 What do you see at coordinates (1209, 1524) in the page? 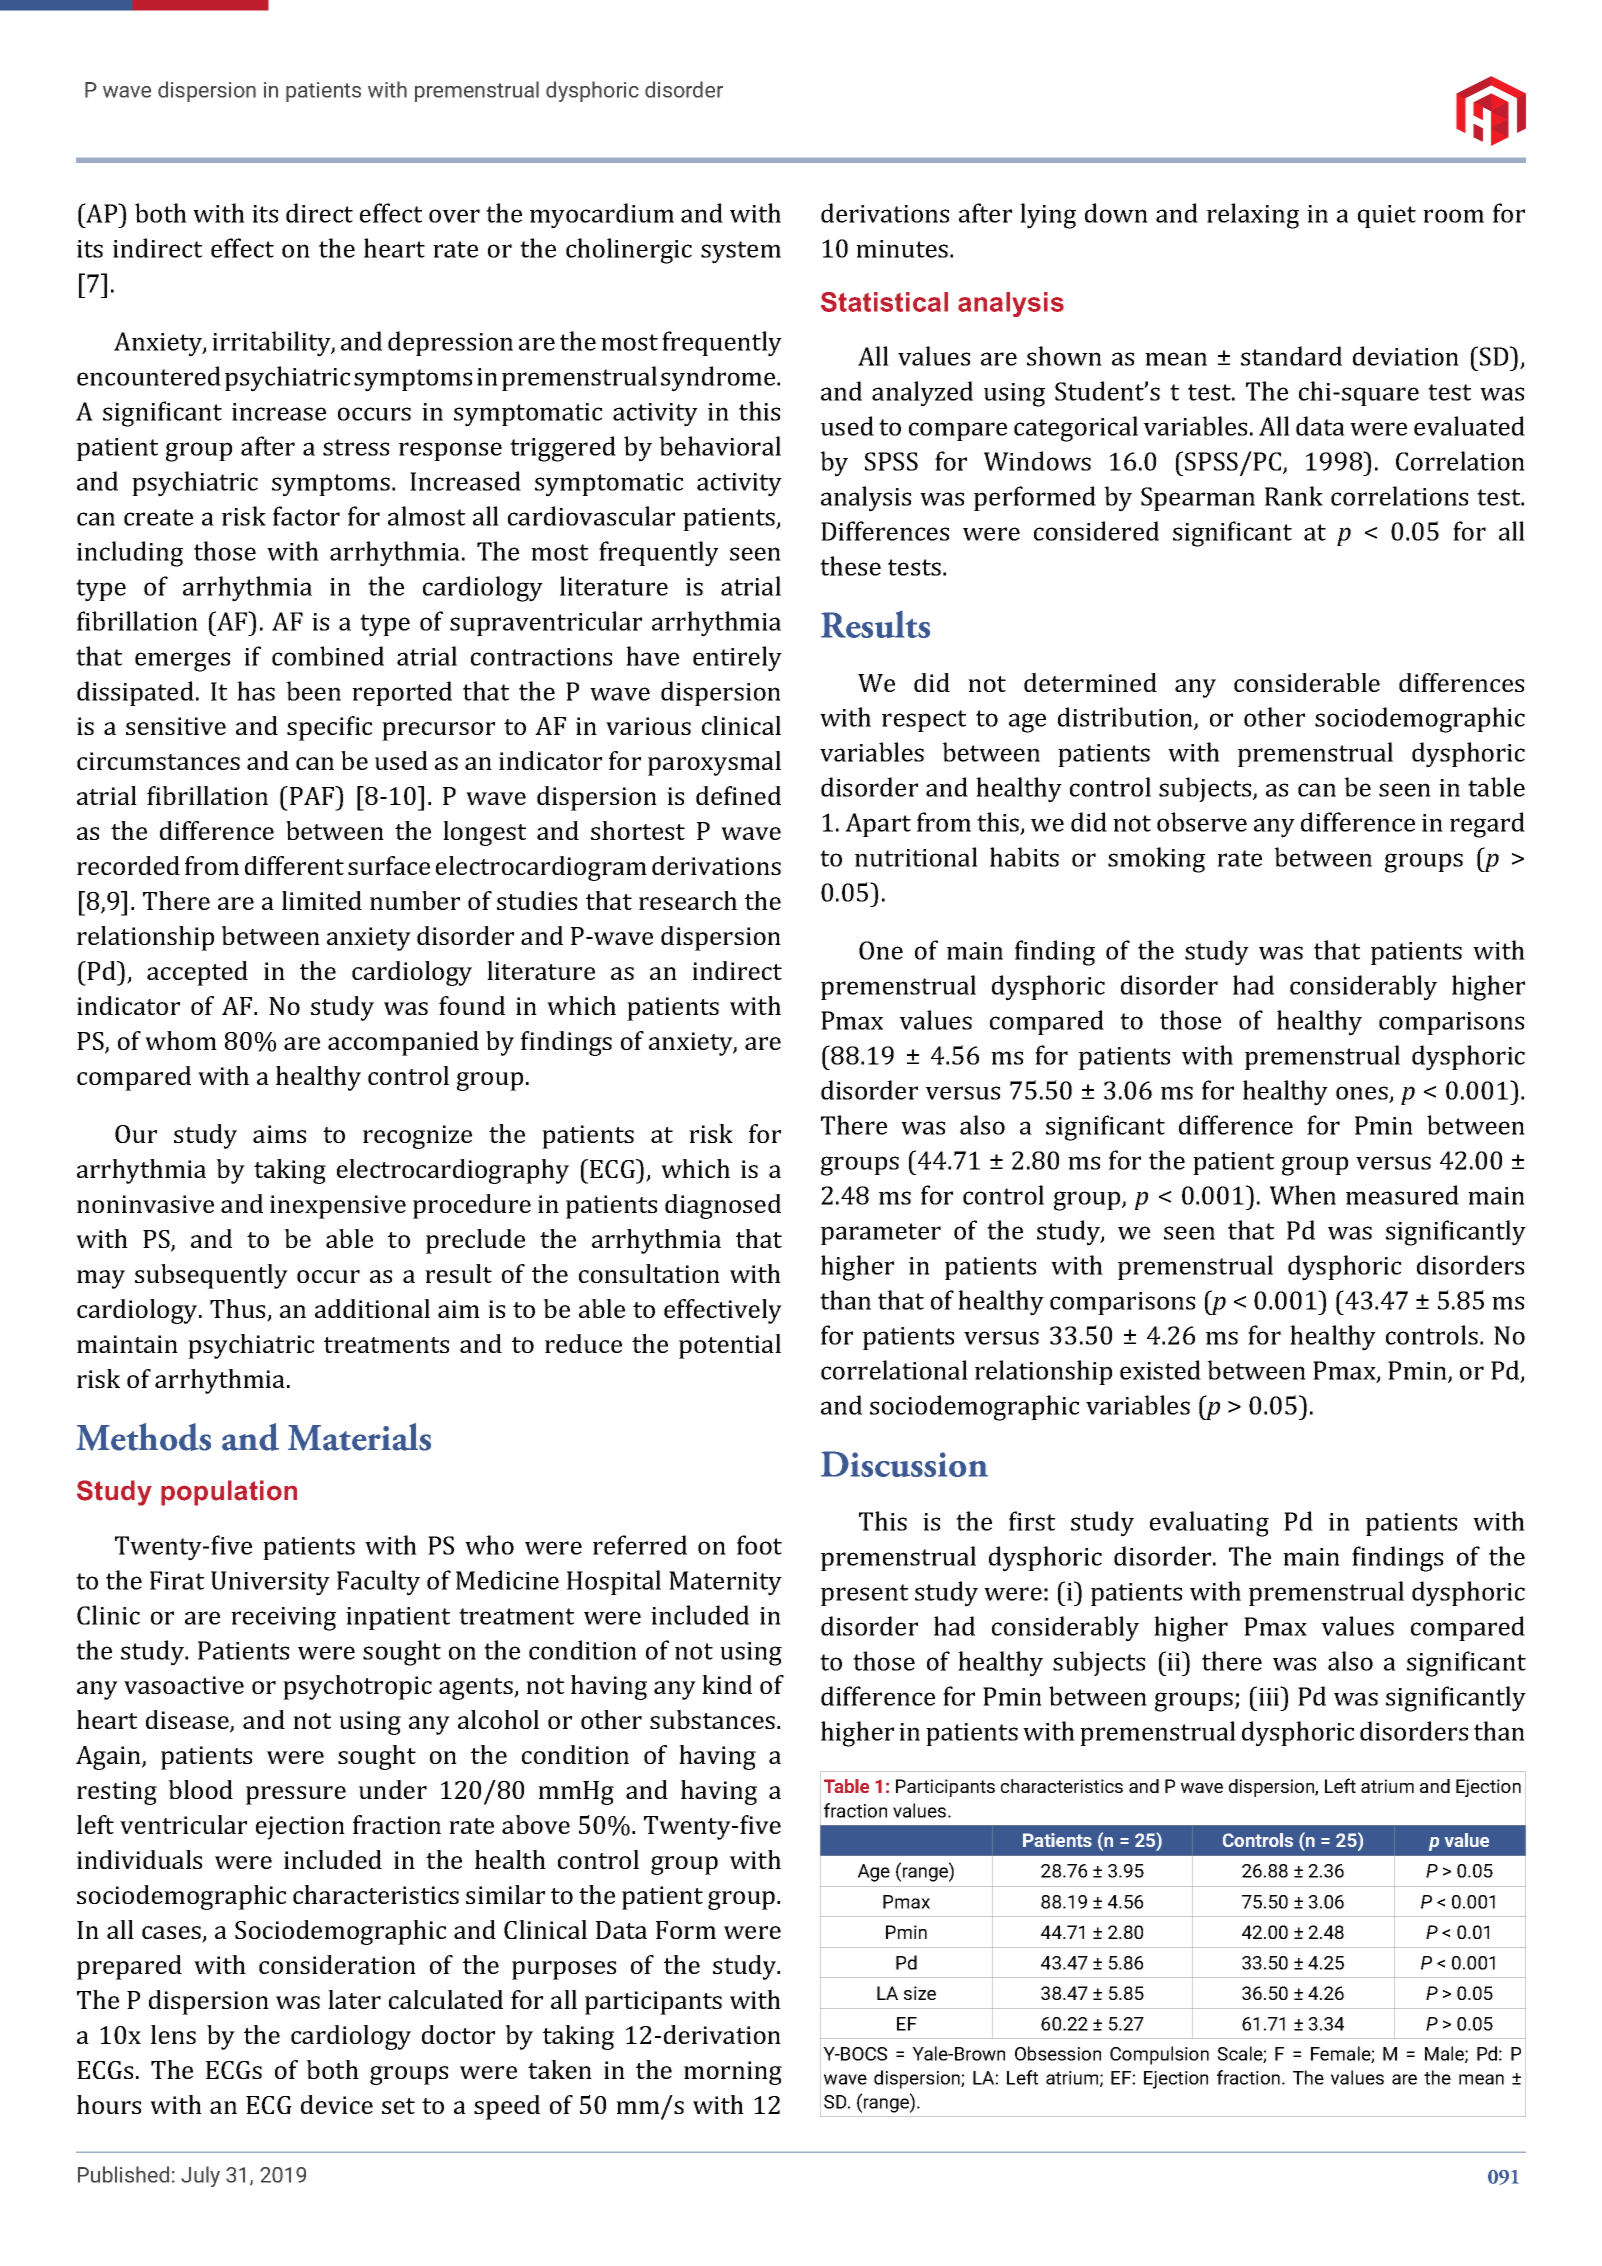
I see `evaluating` at bounding box center [1209, 1524].
